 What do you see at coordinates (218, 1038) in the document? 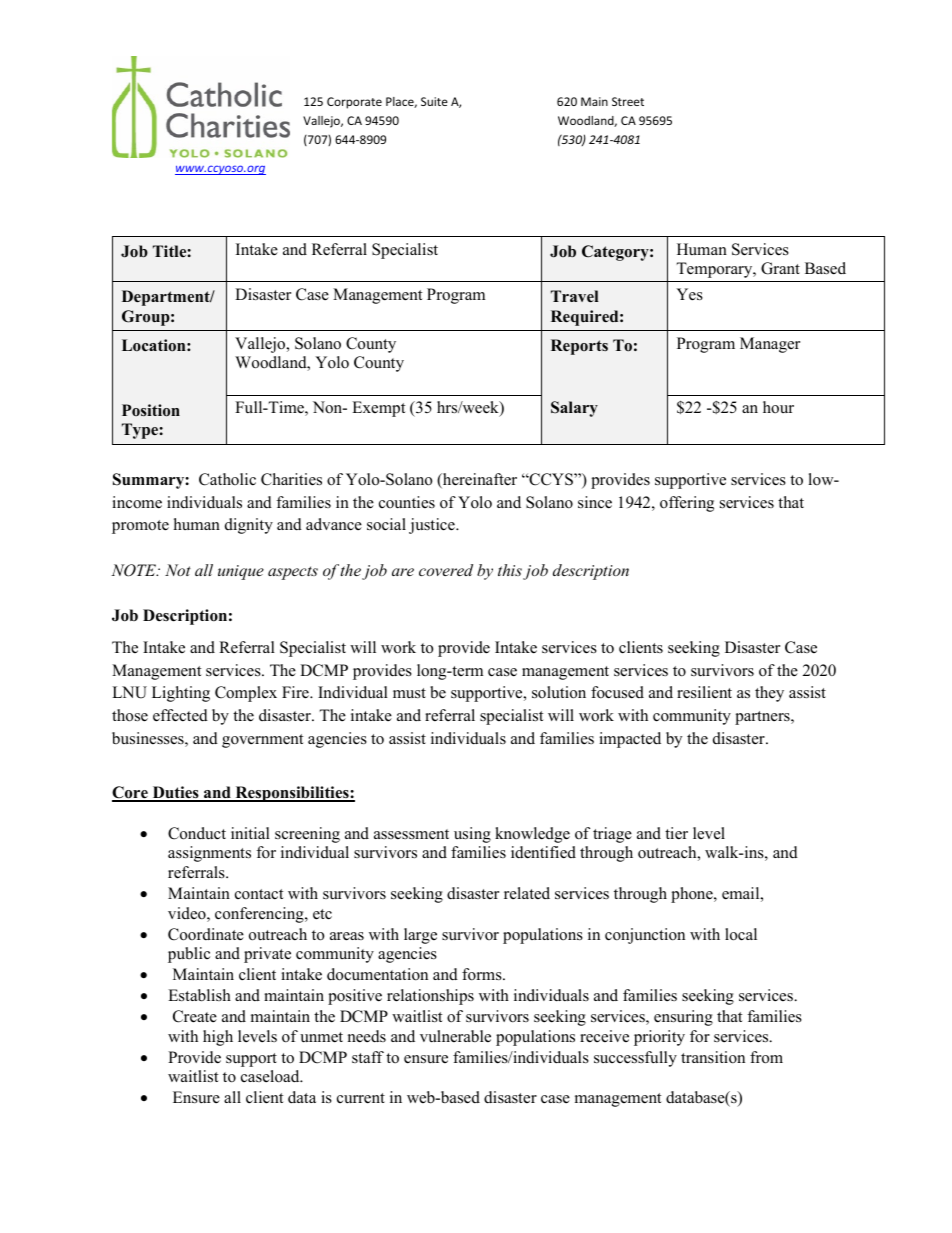
I see `high` at bounding box center [218, 1038].
